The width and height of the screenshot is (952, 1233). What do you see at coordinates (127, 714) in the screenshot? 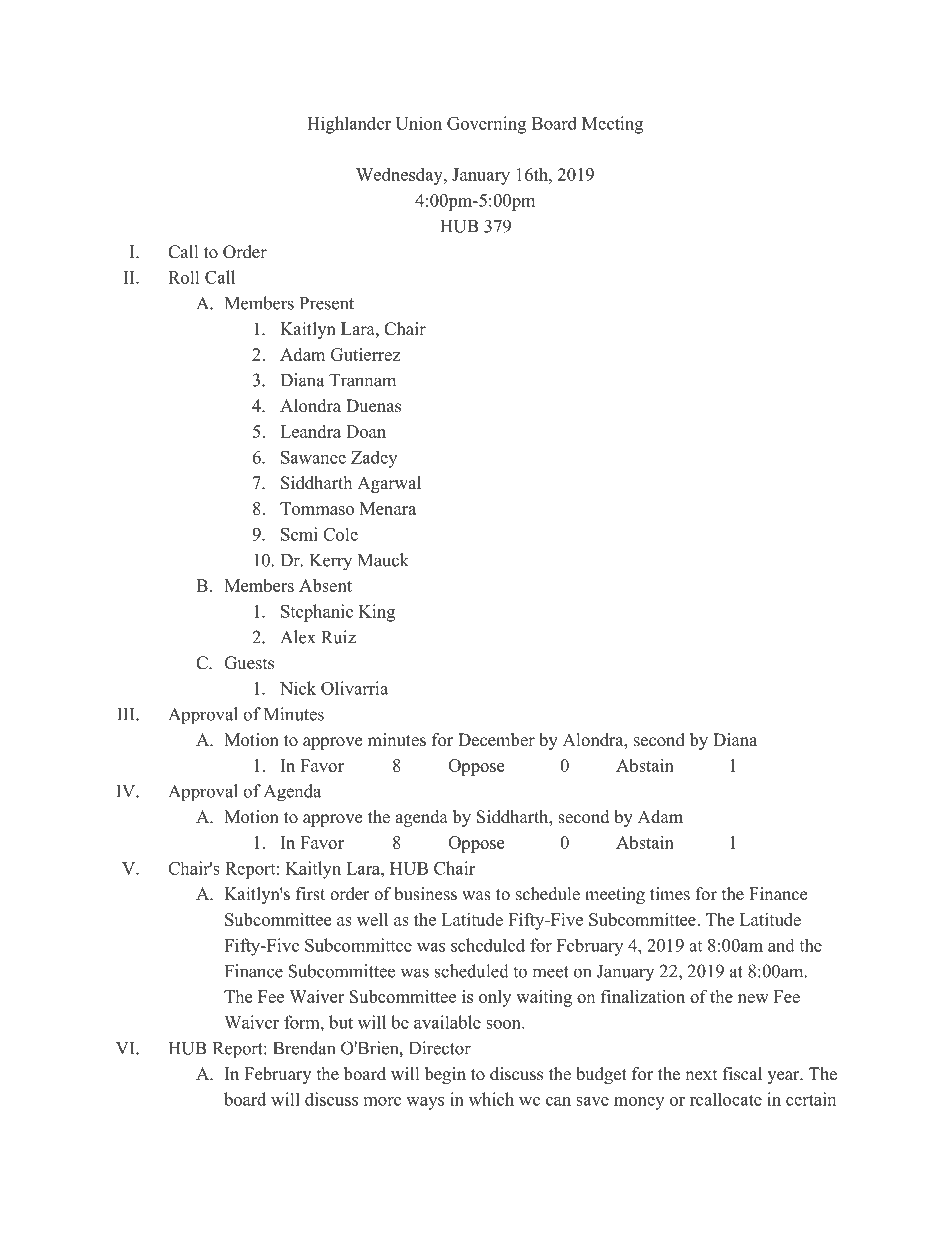
I see `III` at bounding box center [127, 714].
